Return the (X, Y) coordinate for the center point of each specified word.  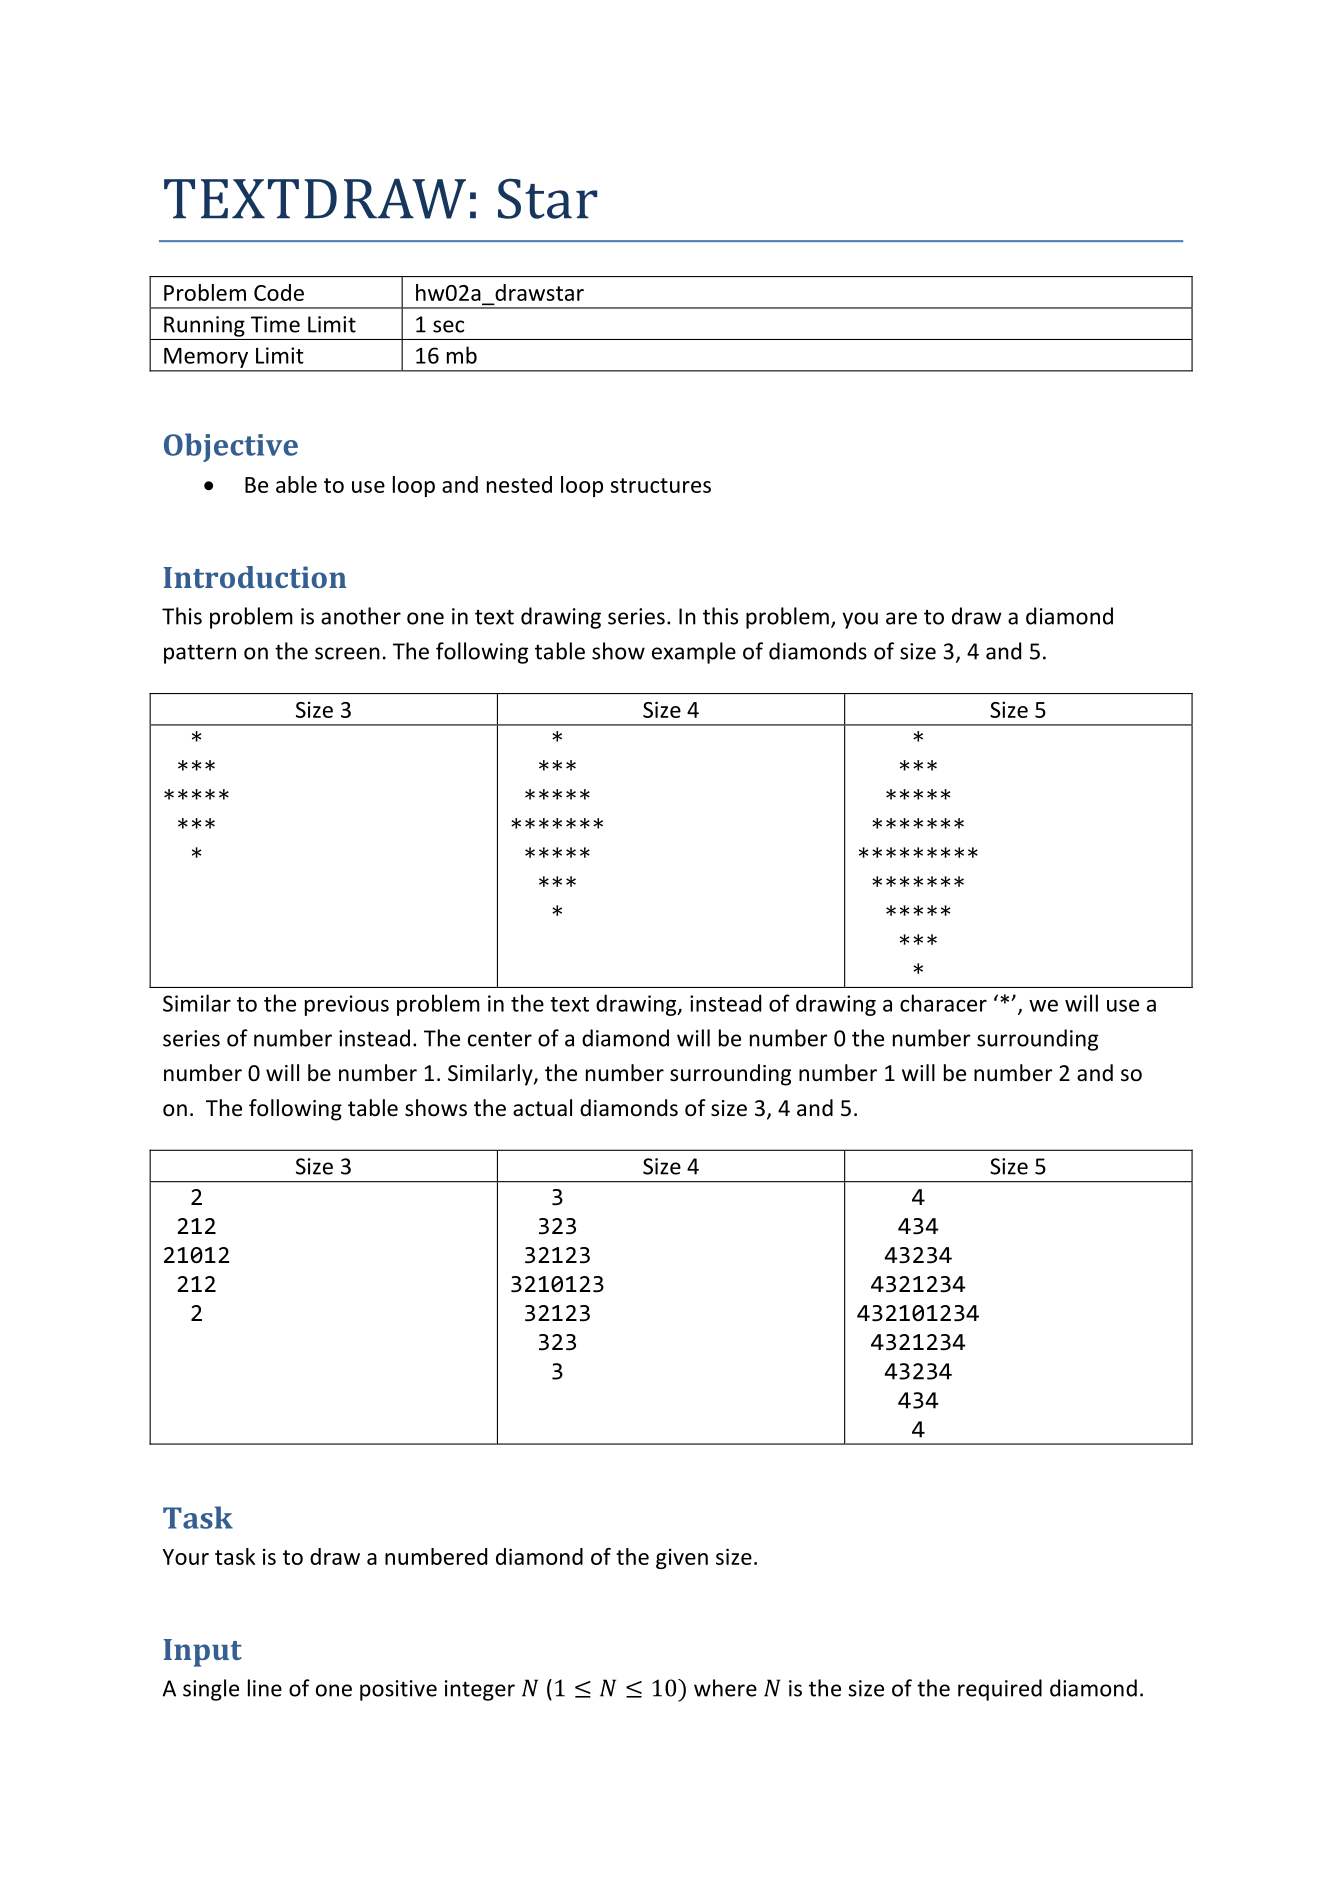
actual (542, 1108)
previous (347, 1005)
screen (347, 653)
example (694, 653)
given (682, 1558)
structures (660, 485)
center (500, 1039)
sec (448, 326)
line (265, 1688)
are (901, 618)
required (1000, 1690)
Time (275, 324)
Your (185, 1557)
